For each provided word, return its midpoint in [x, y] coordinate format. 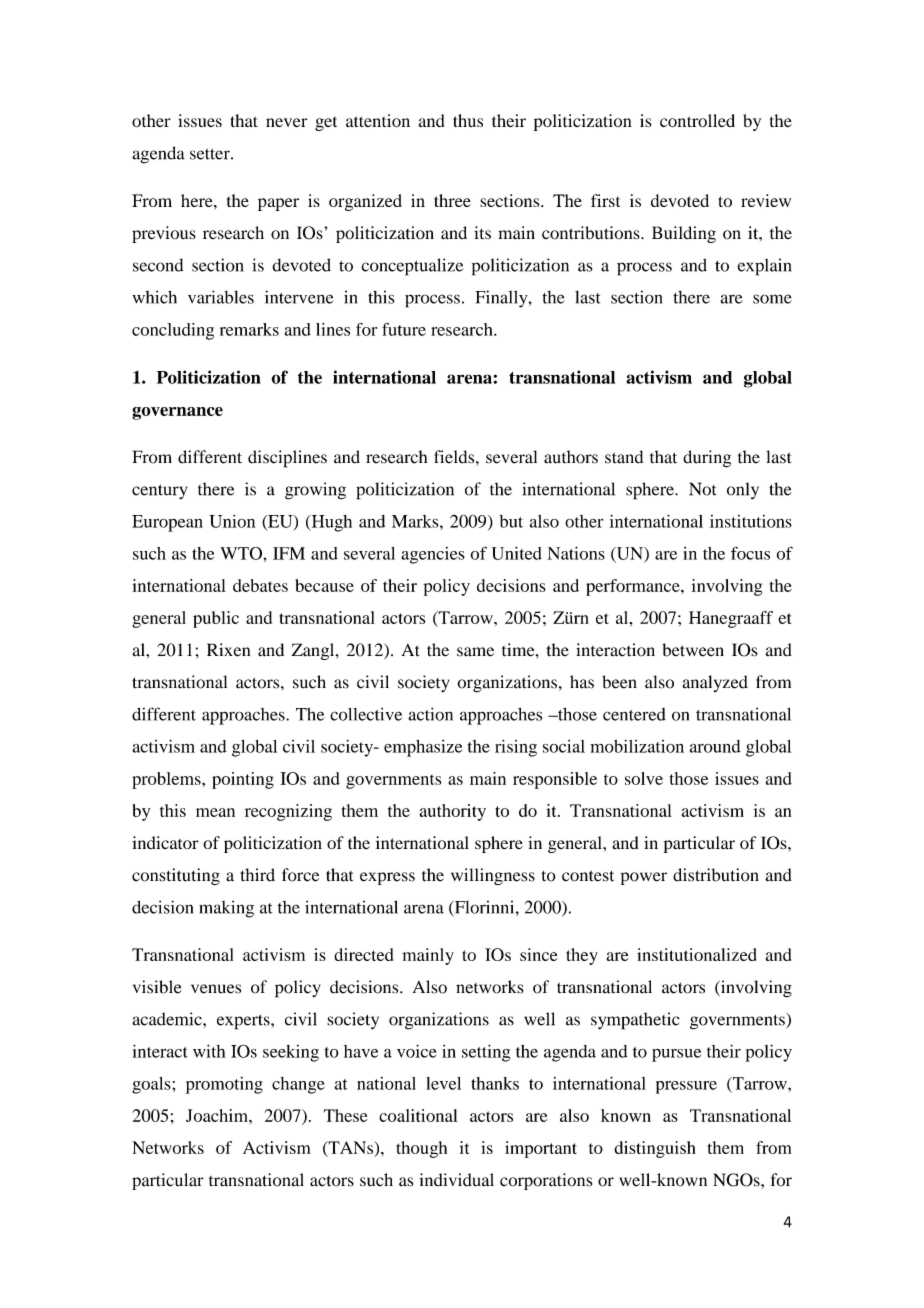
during [707, 459]
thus [468, 120]
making [226, 909]
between [693, 650]
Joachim [218, 1115]
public [216, 619]
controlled [697, 121]
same [475, 652]
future [404, 329]
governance [177, 413]
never [286, 122]
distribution [716, 875]
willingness [493, 876]
